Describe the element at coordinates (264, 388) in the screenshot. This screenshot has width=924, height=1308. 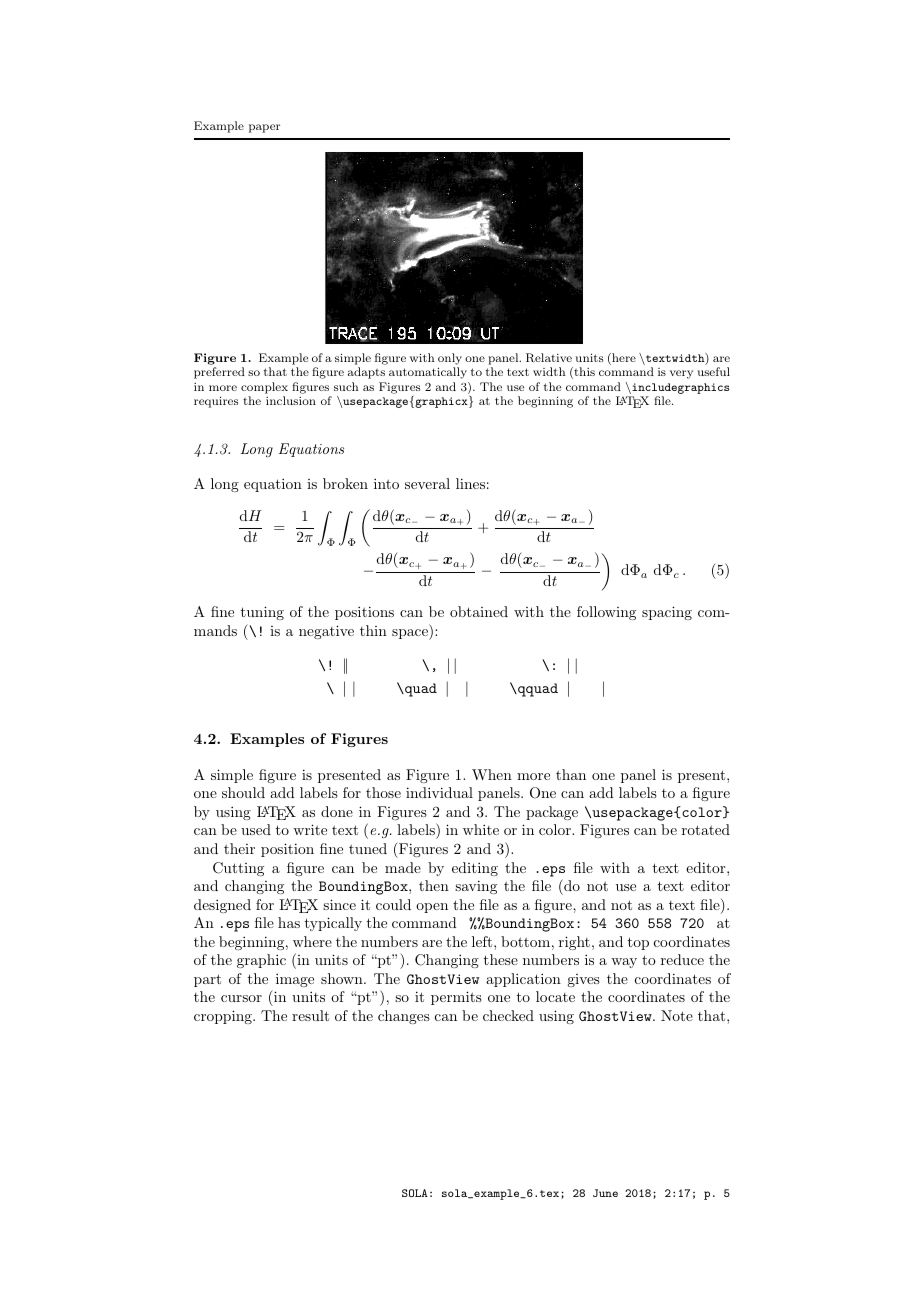
I see `complex` at that location.
